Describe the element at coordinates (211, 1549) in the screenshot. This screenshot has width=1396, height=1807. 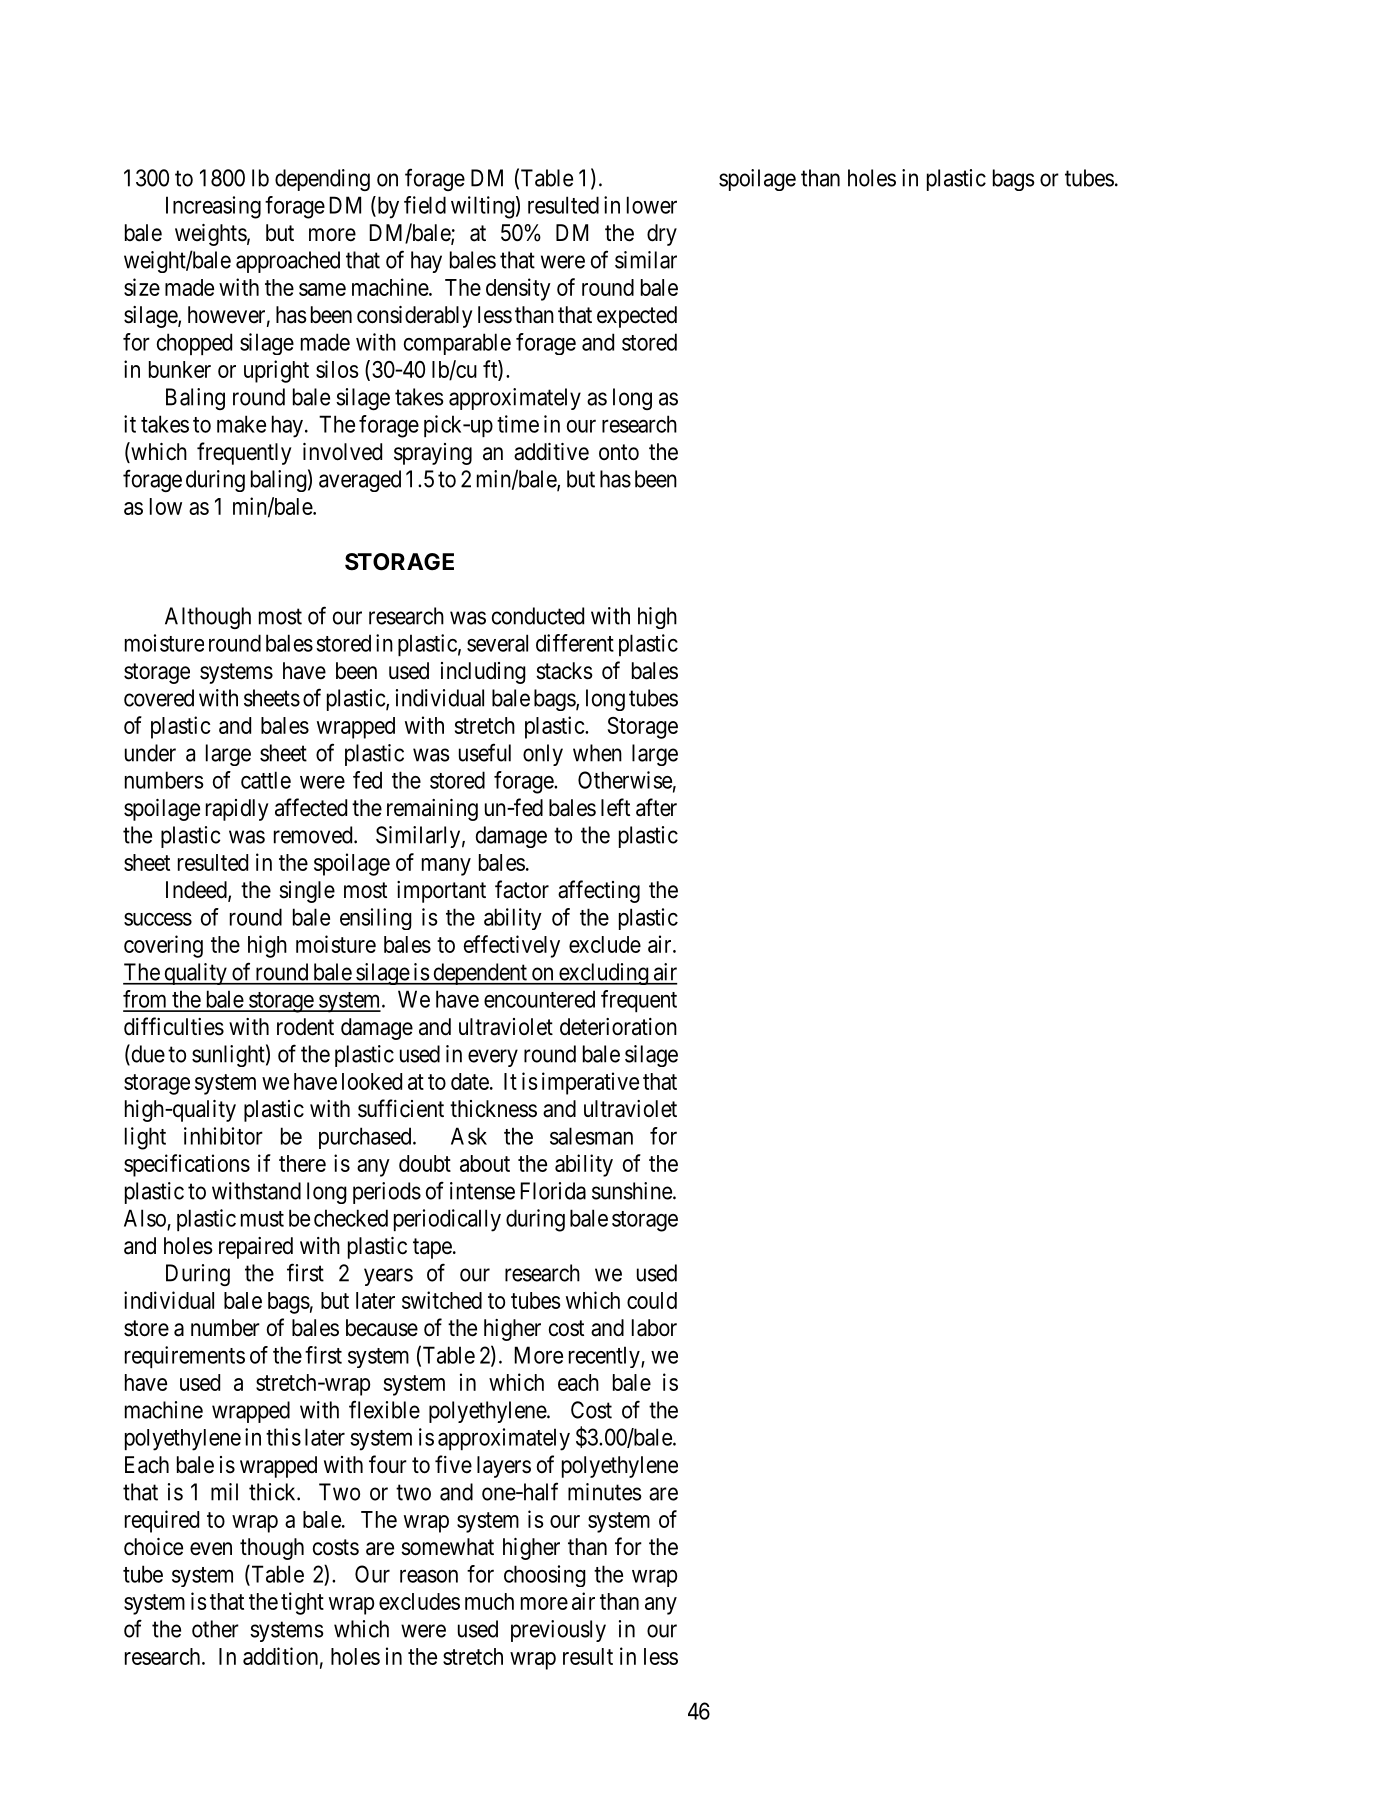
I see `even` at that location.
